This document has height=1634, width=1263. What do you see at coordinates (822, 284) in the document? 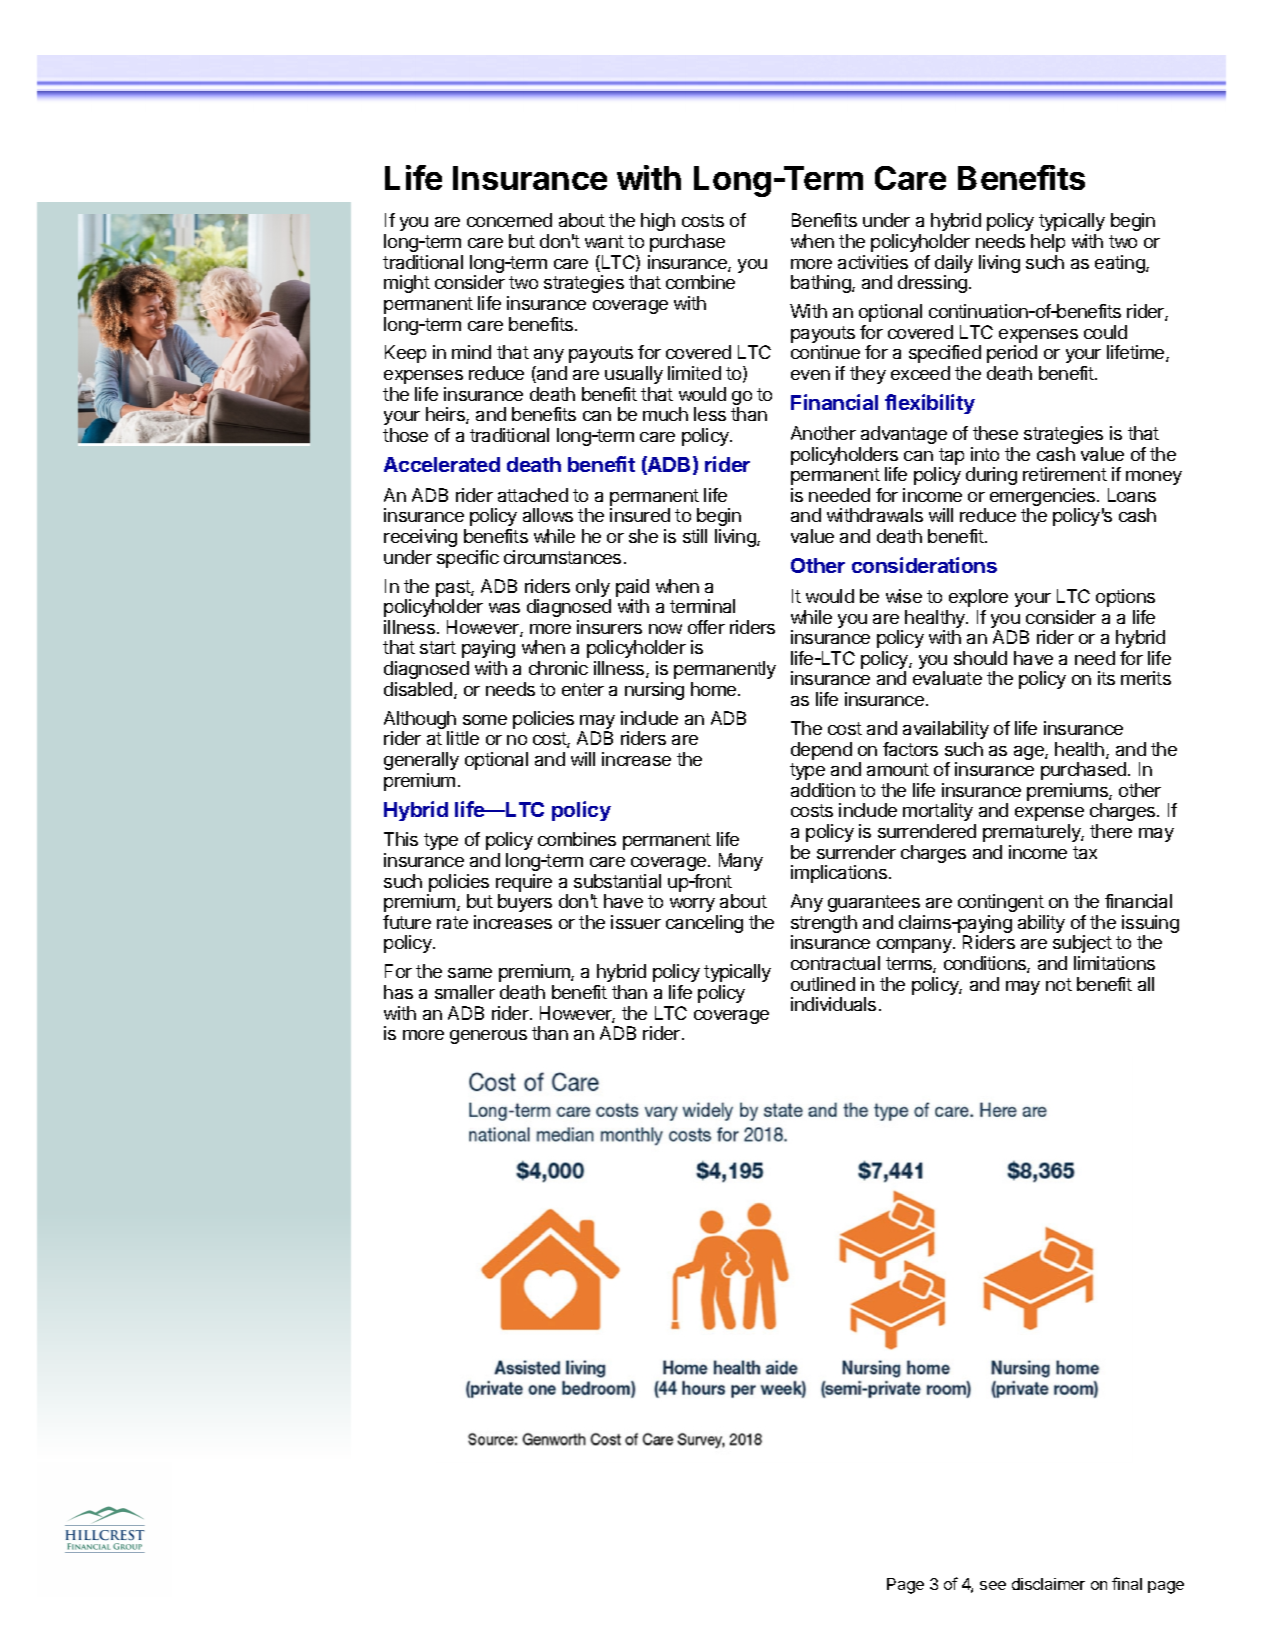
I see `bathing` at bounding box center [822, 284].
